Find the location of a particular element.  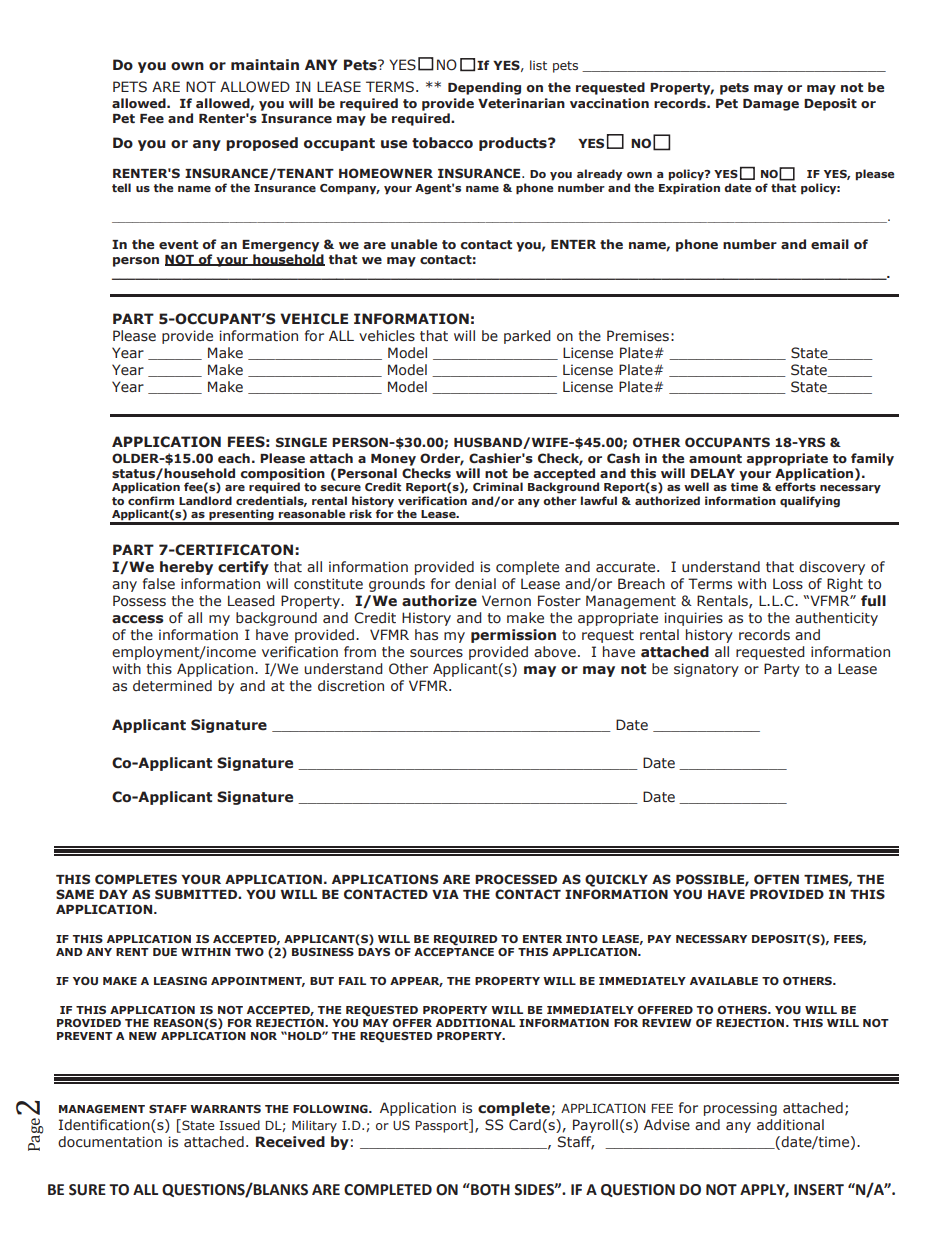

documentation is located at coordinates (110, 1142).
